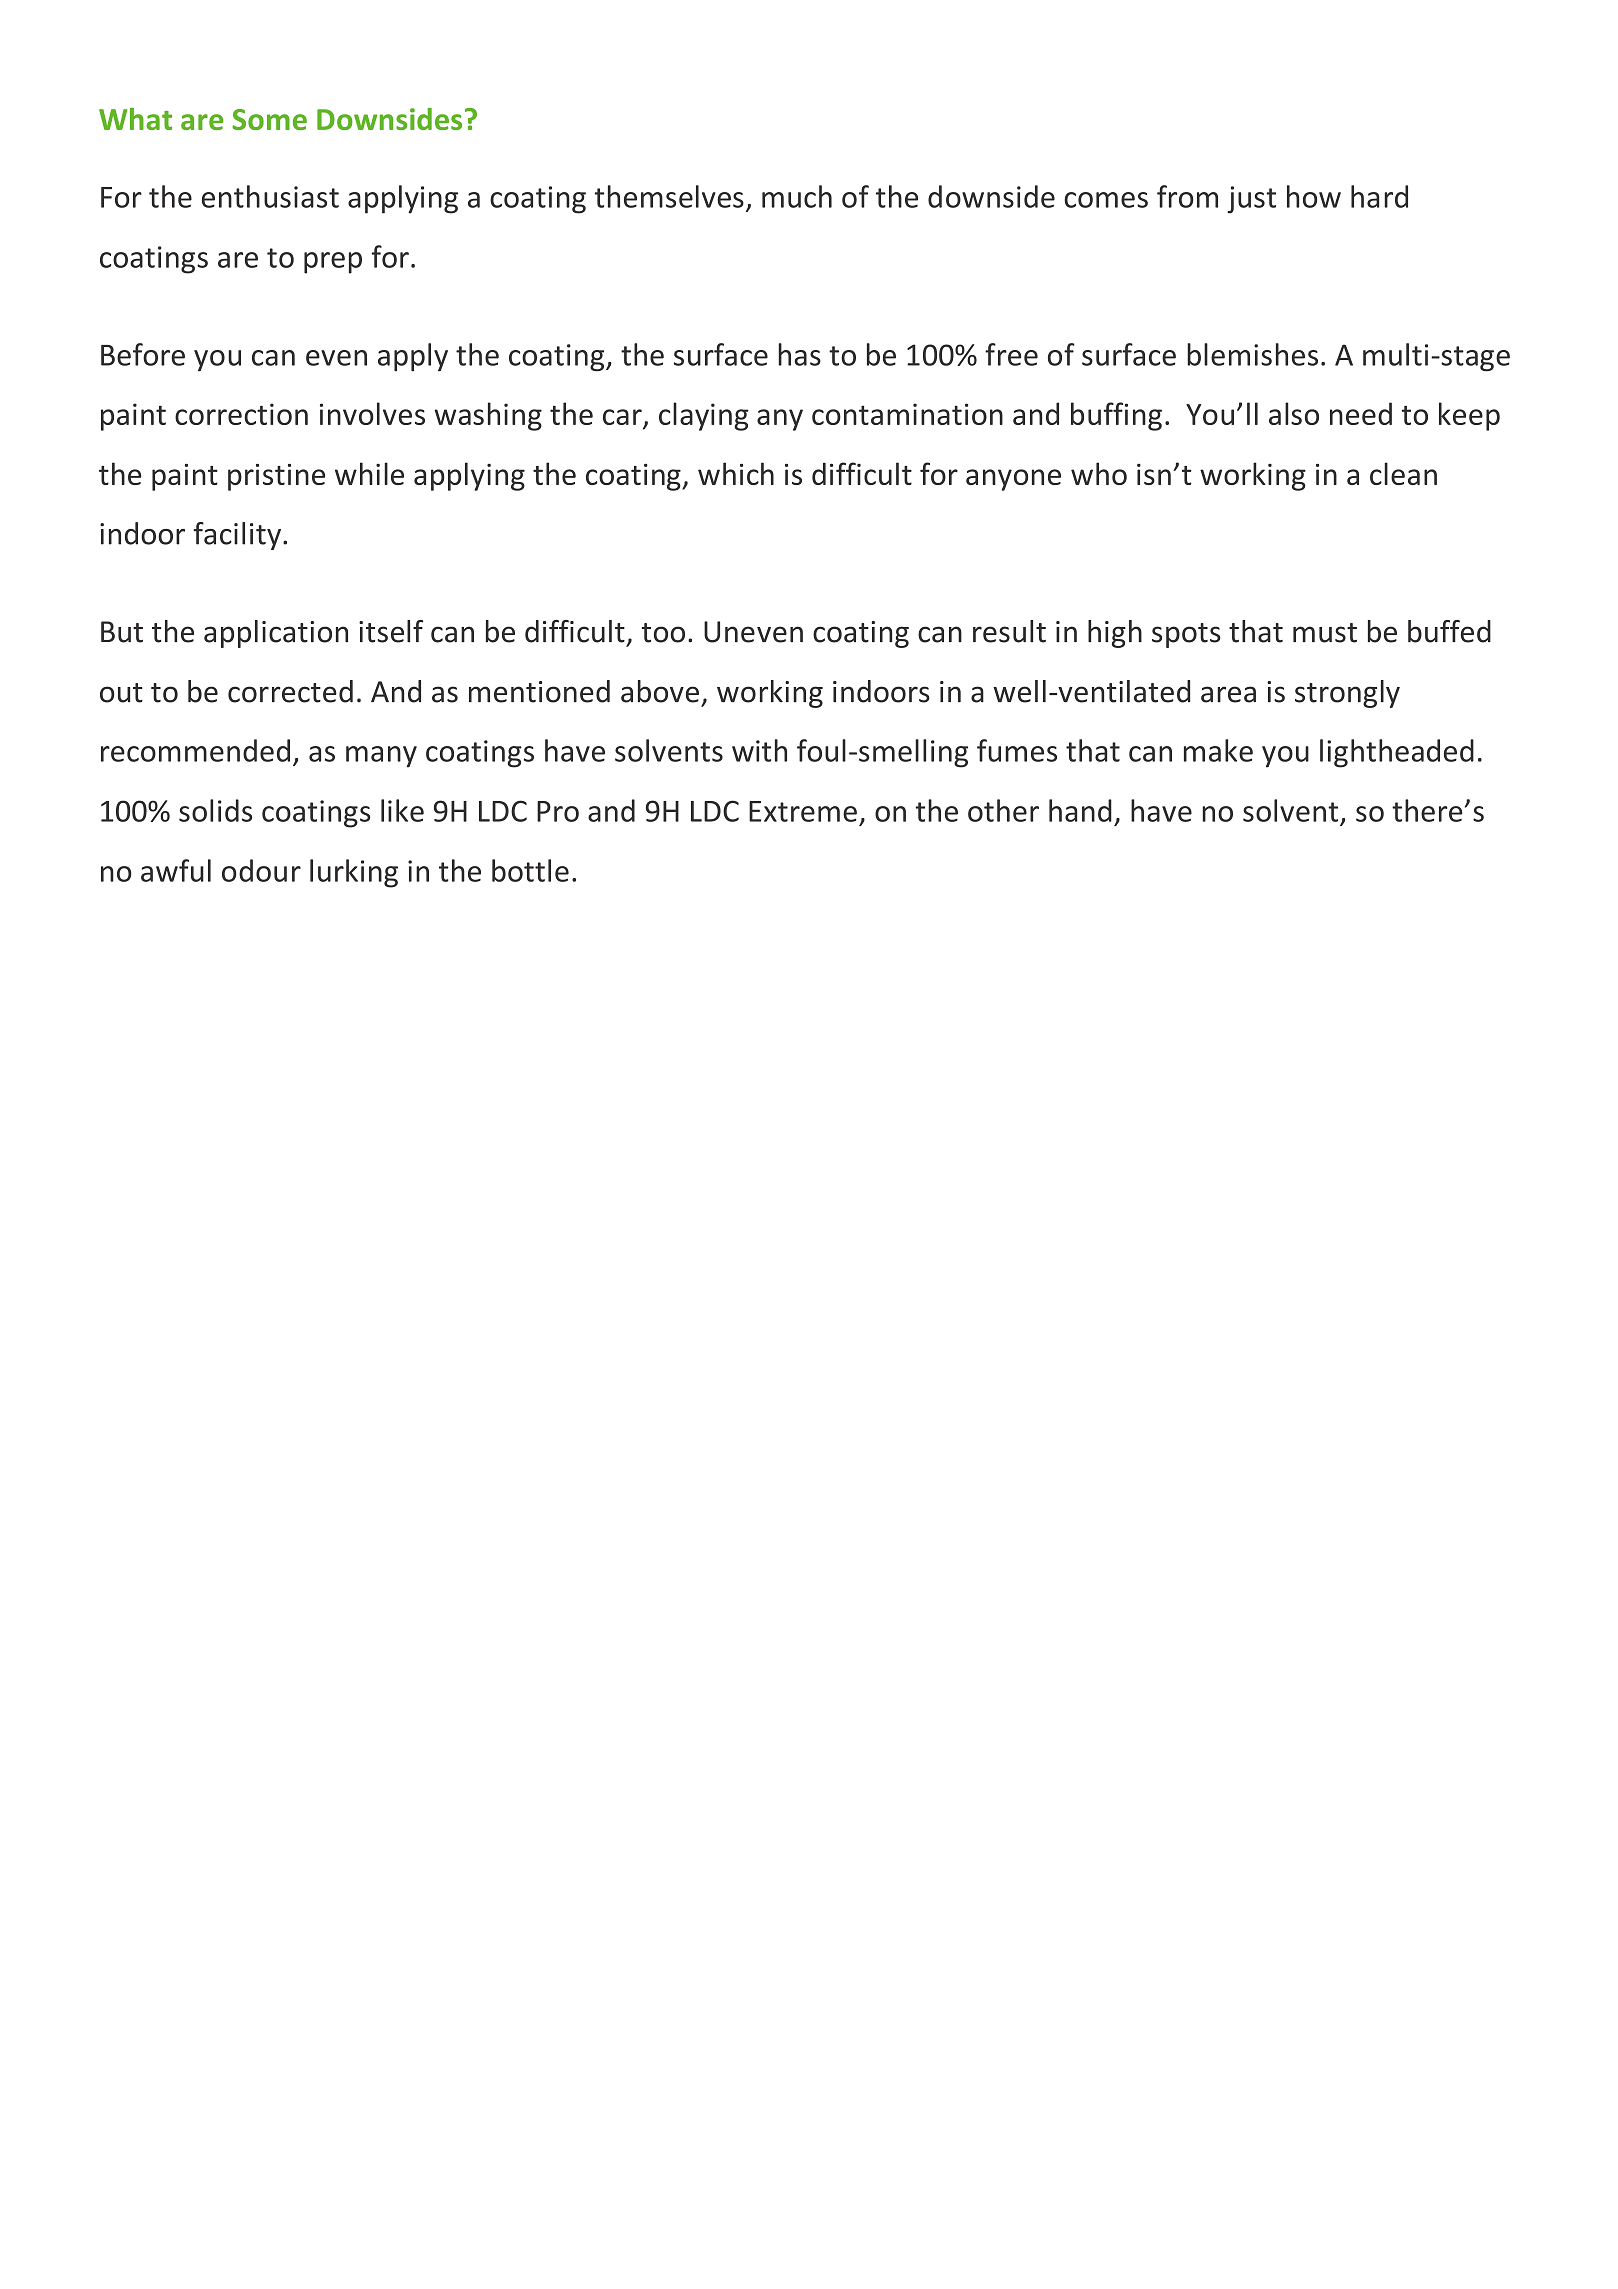 The height and width of the screenshot is (2289, 1618). I want to click on Extreme, so click(803, 811).
